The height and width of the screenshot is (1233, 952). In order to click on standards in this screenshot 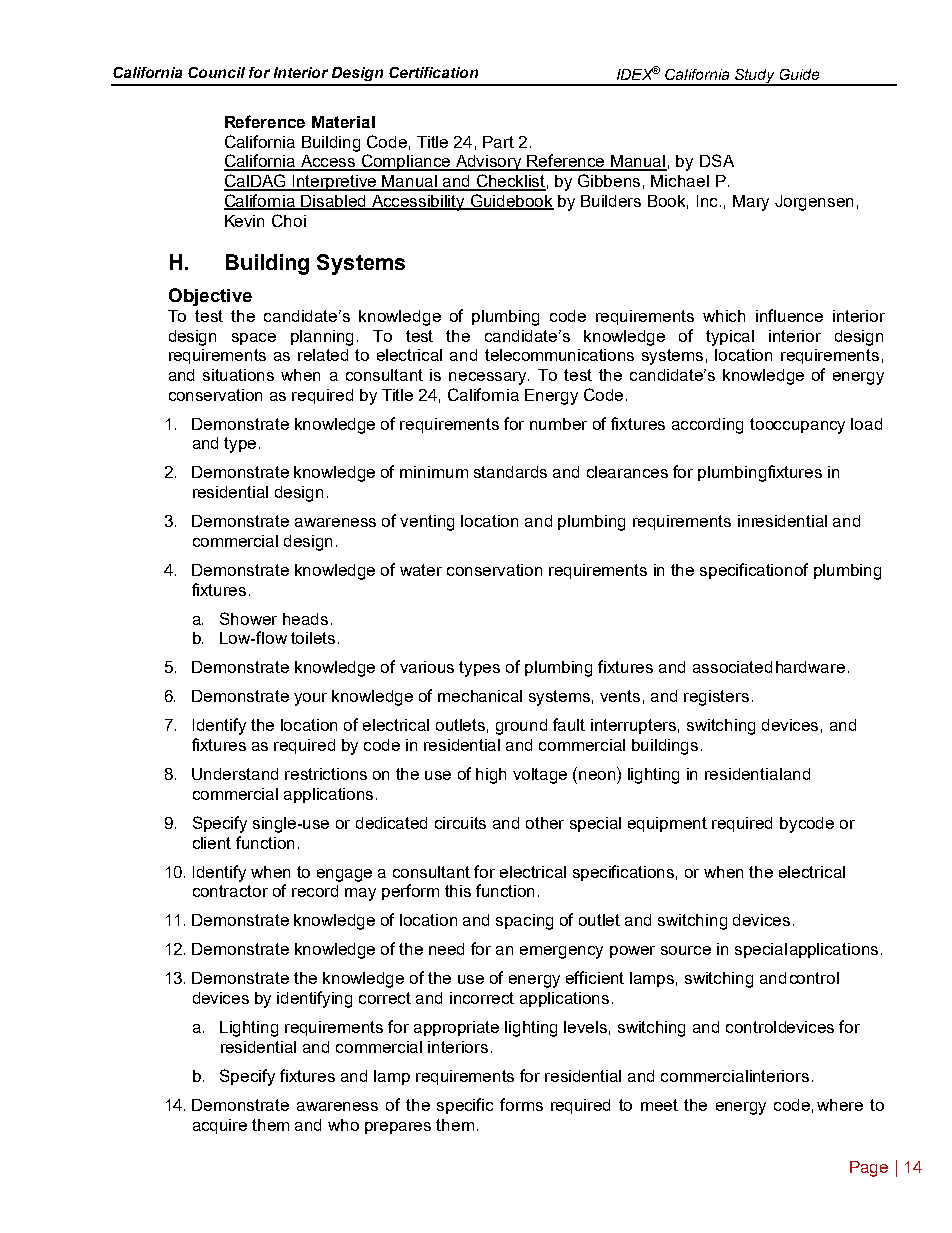, I will do `click(510, 472)`.
